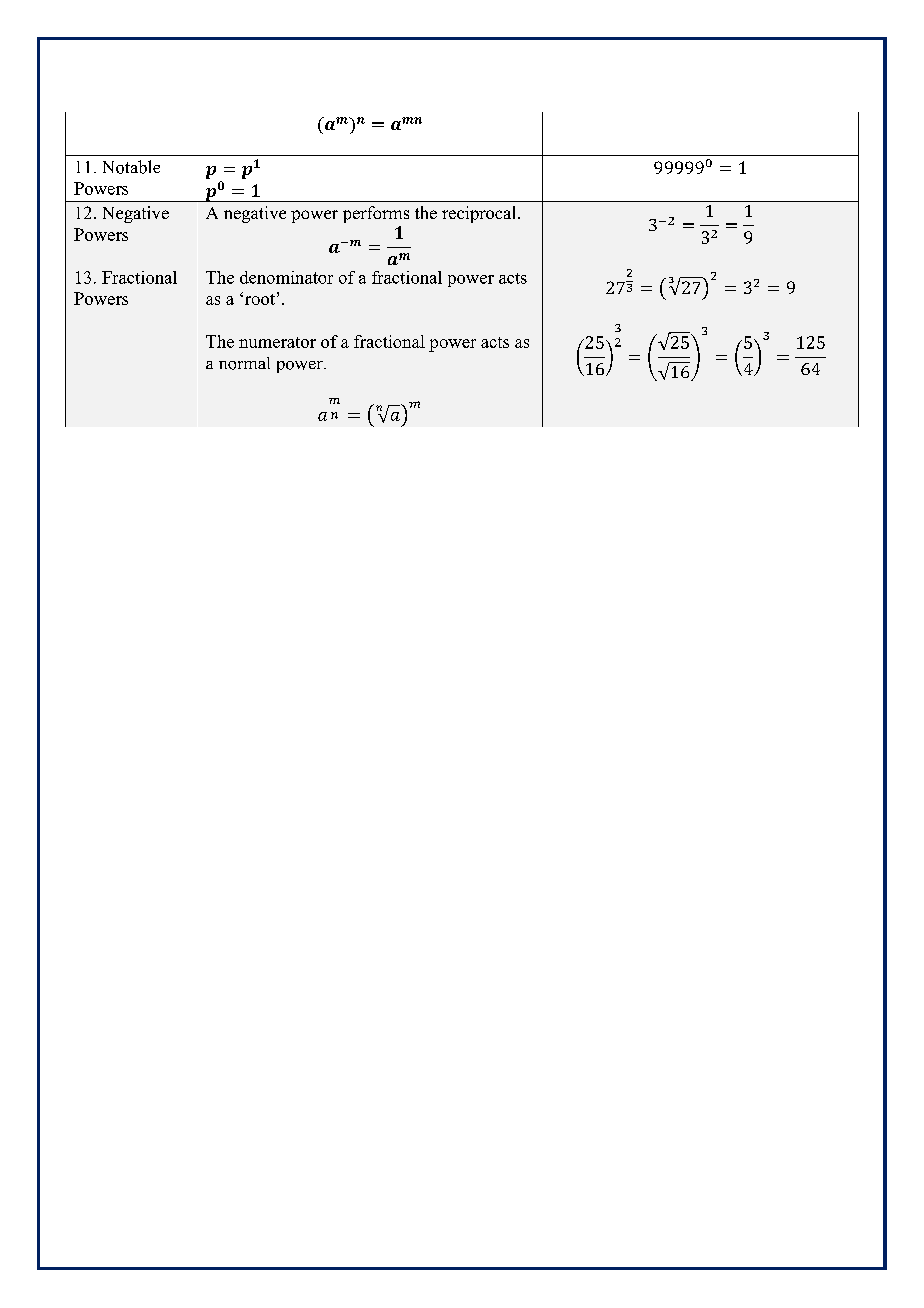  What do you see at coordinates (131, 167) in the document?
I see `Notable` at bounding box center [131, 167].
